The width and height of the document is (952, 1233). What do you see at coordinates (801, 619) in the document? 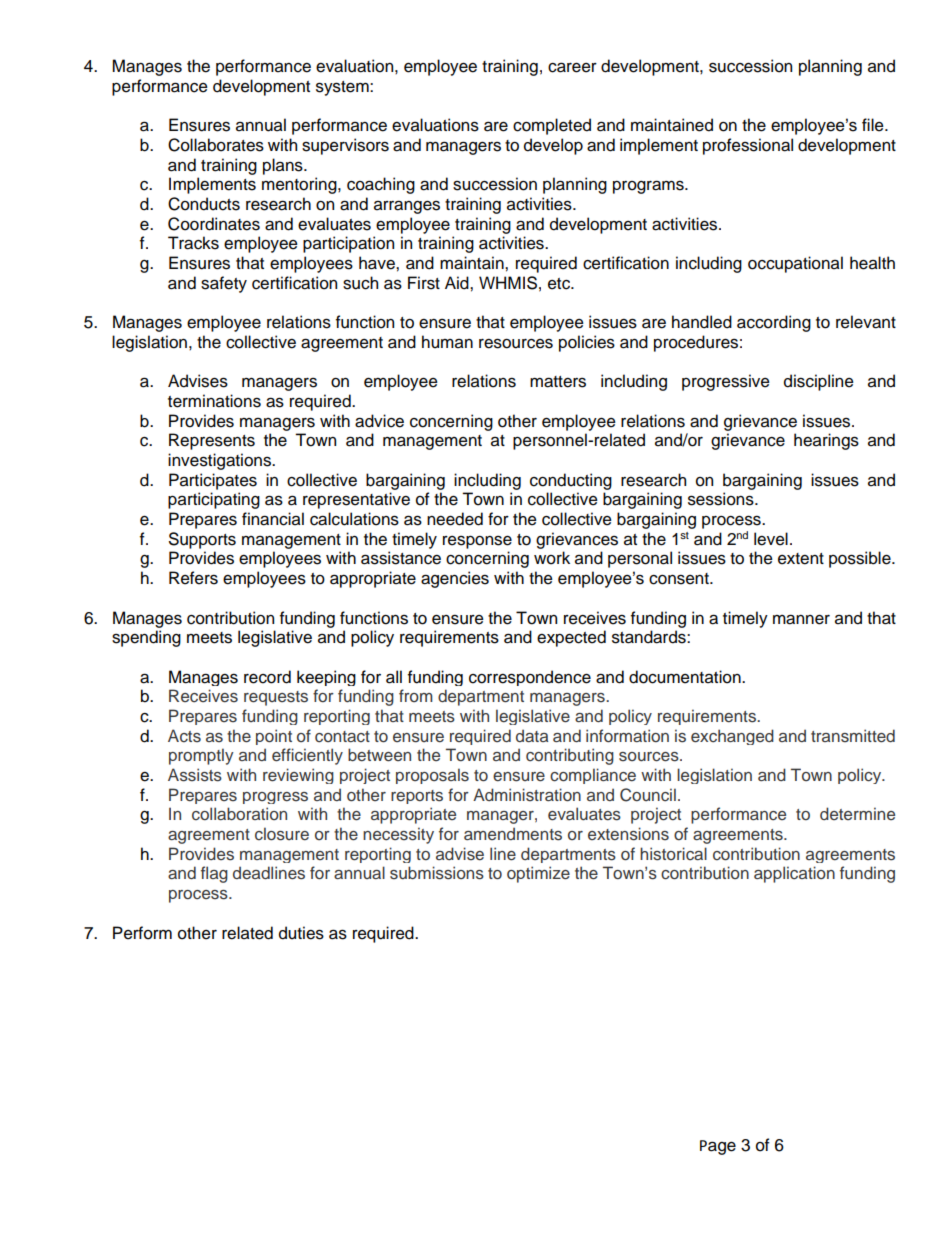
I see `manner` at bounding box center [801, 619].
